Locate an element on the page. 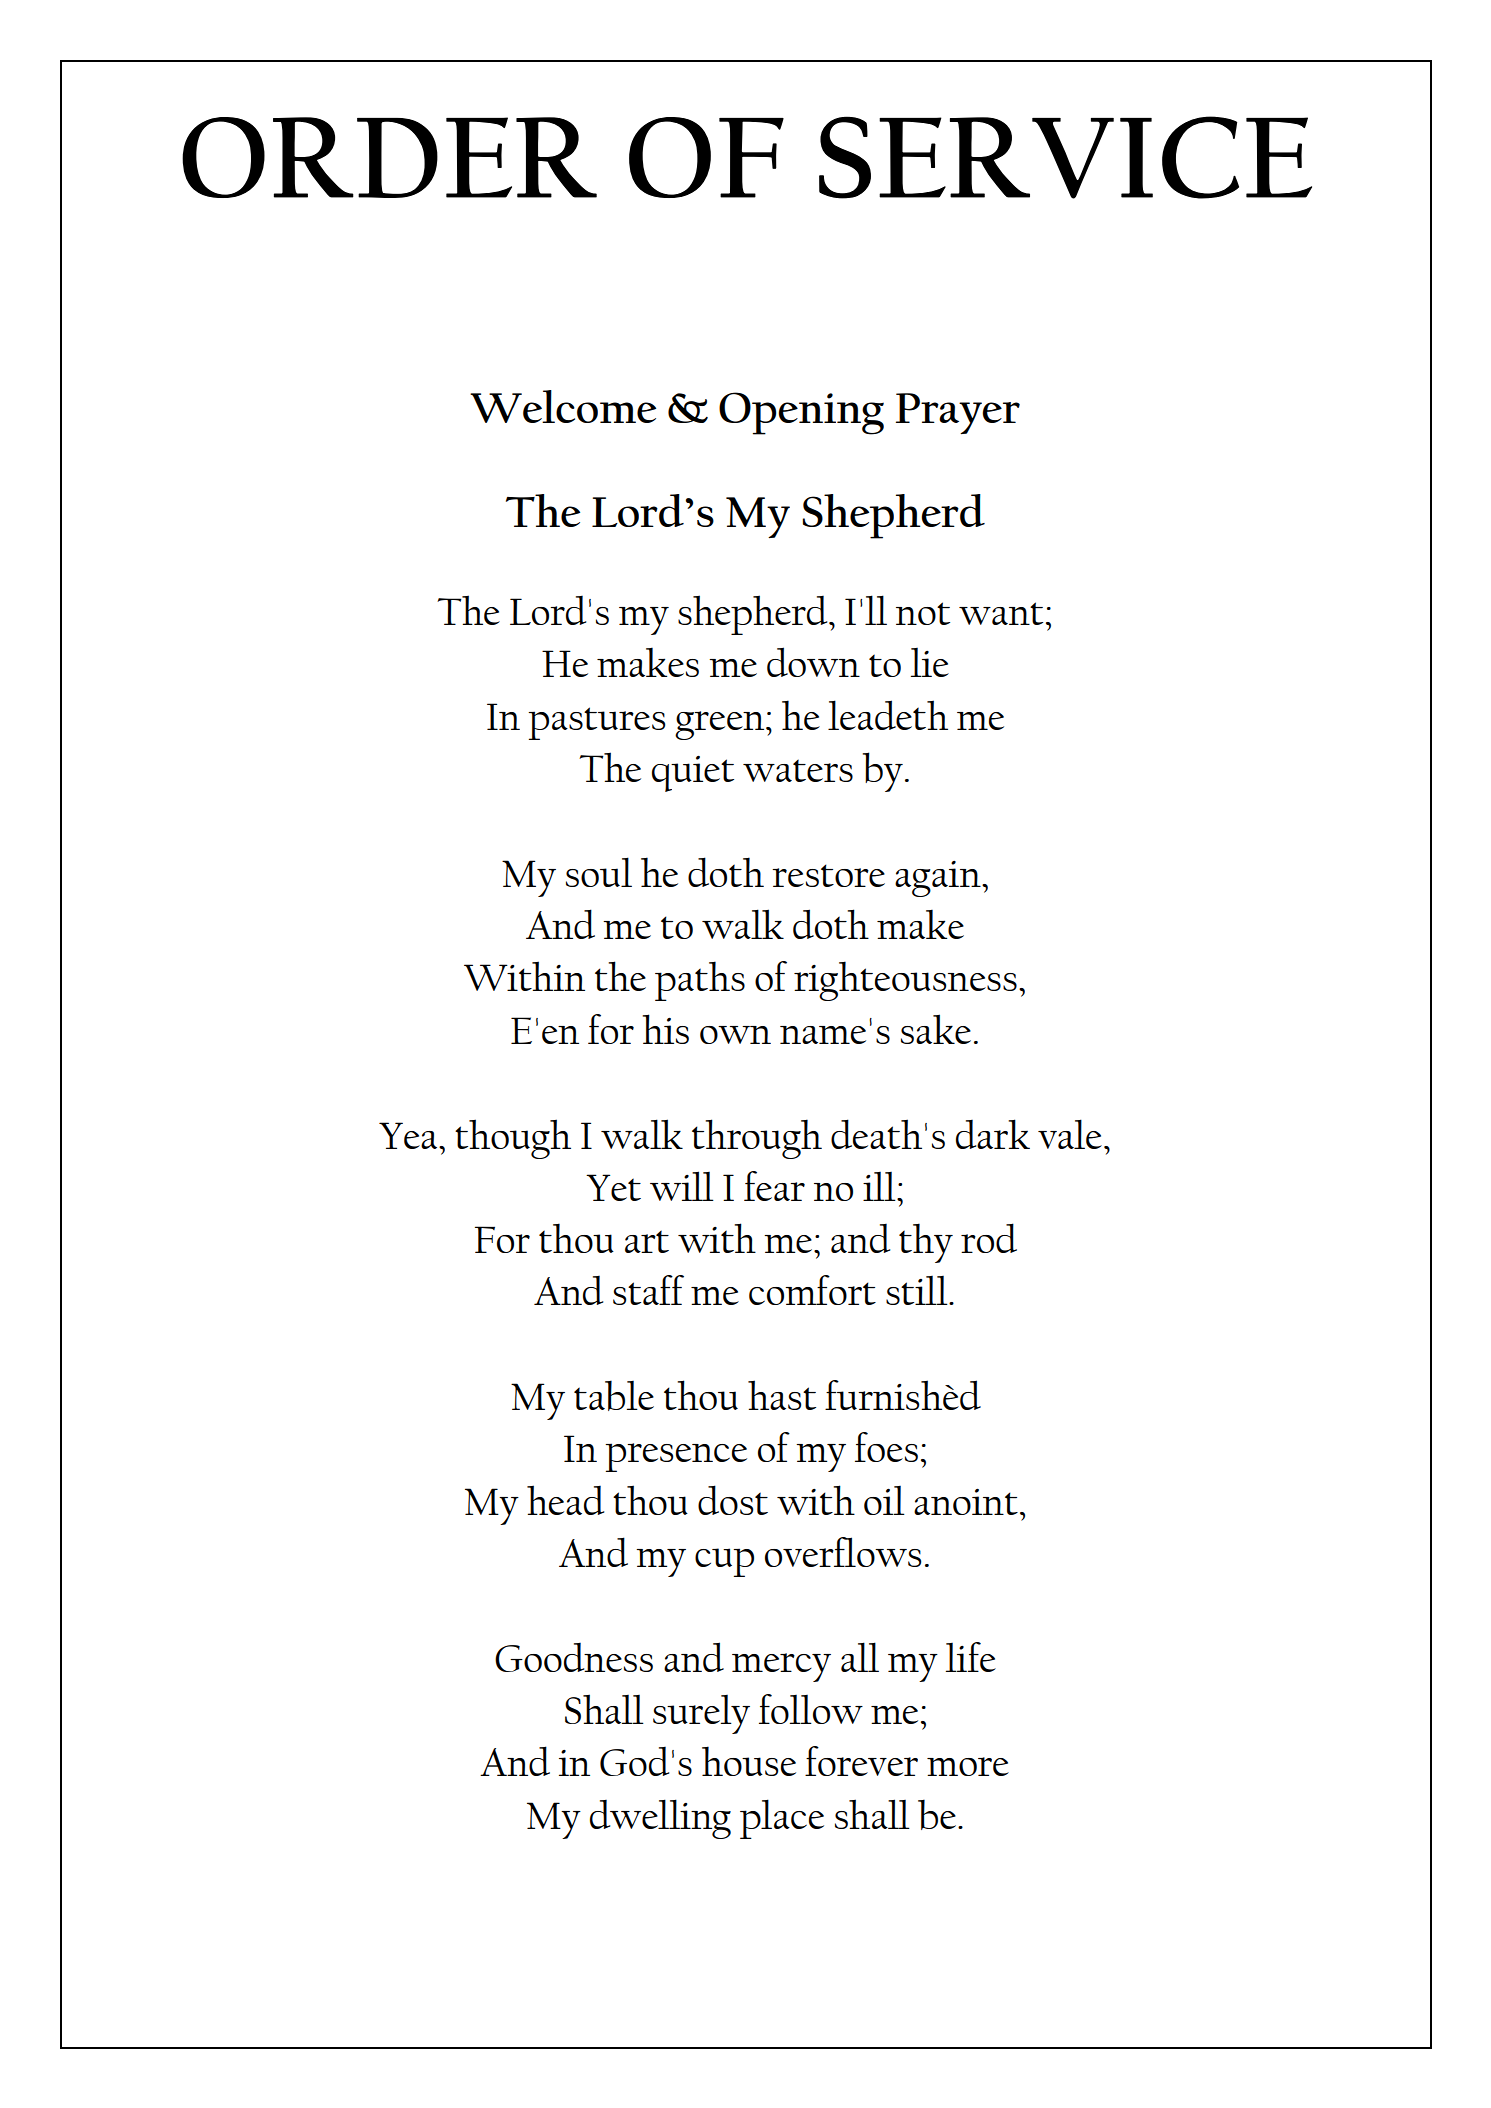  want is located at coordinates (1001, 613).
